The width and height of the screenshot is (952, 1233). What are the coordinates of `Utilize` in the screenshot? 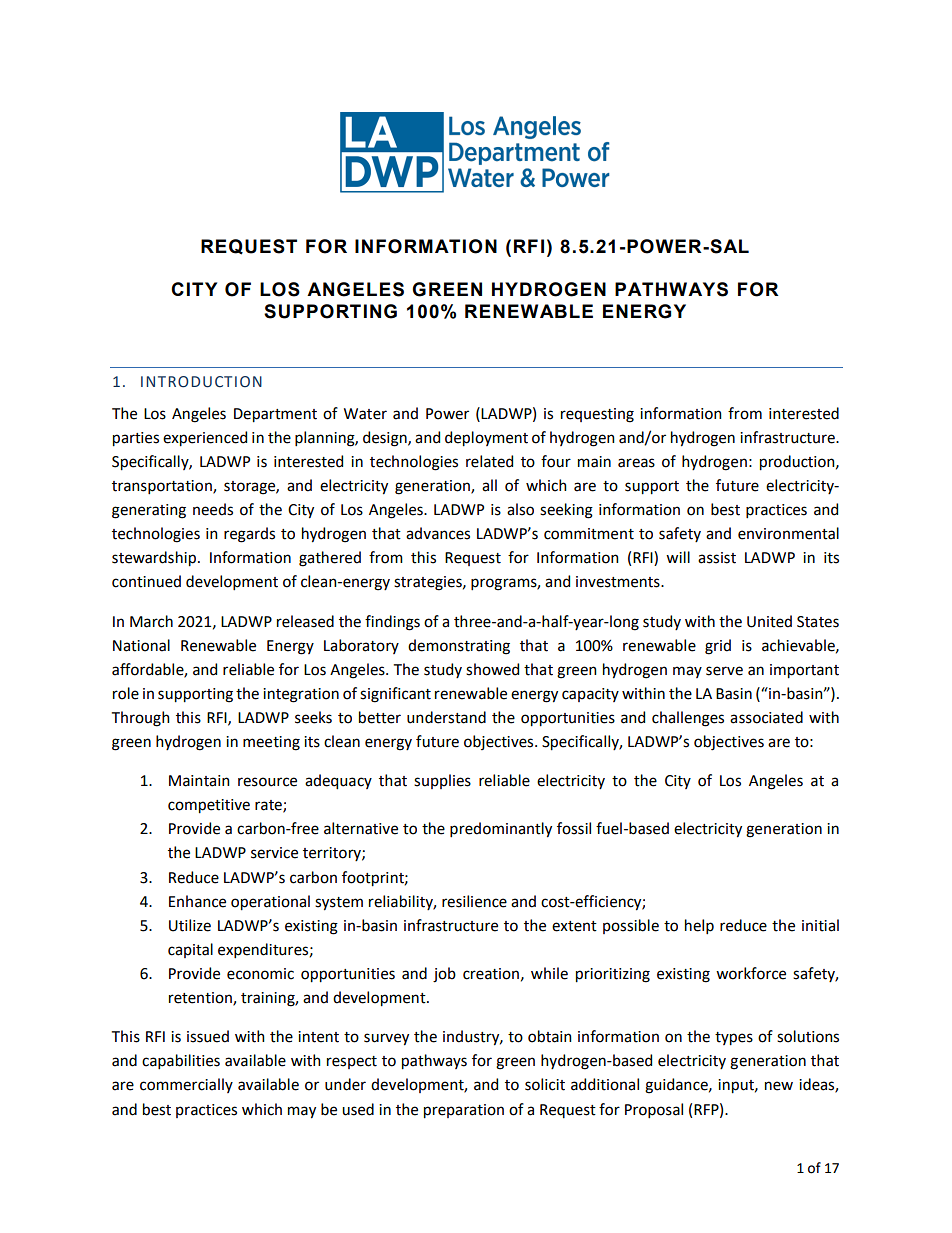 It's located at (190, 925).
